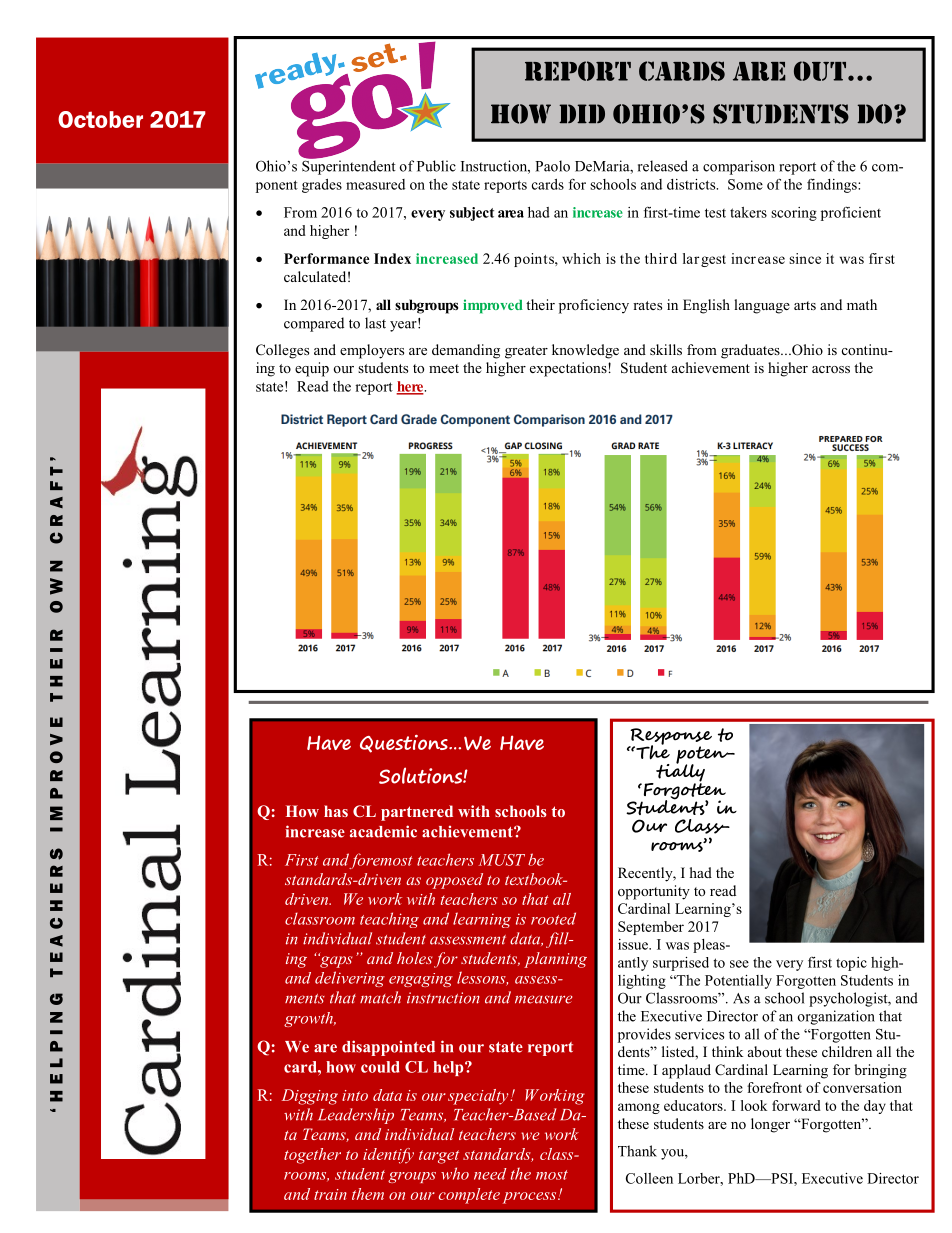 The height and width of the page is (1233, 952). What do you see at coordinates (436, 166) in the page?
I see `Public` at bounding box center [436, 166].
